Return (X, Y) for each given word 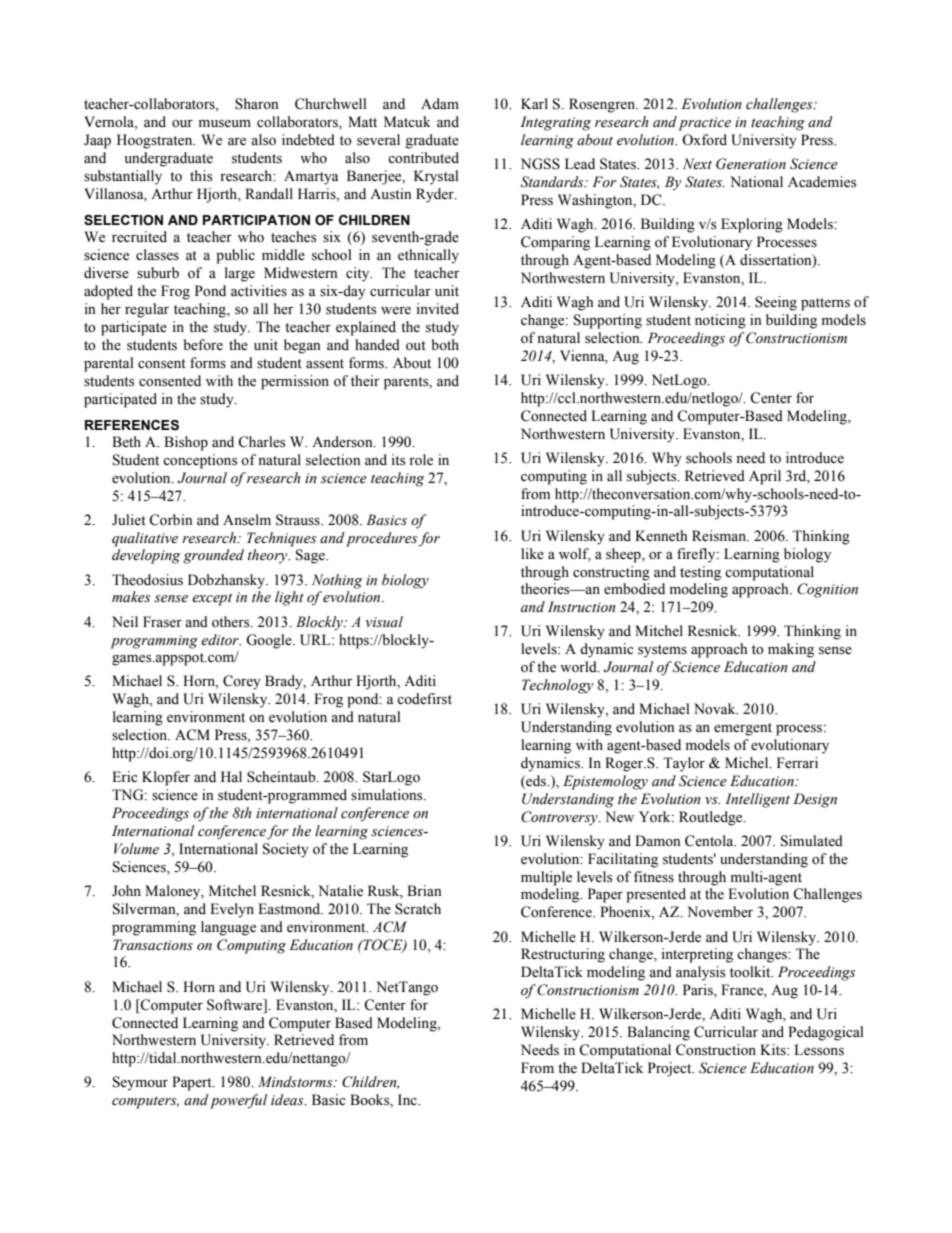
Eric (124, 776)
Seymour (140, 1083)
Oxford (704, 140)
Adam (440, 103)
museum (225, 124)
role (421, 460)
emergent (743, 729)
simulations (388, 795)
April (765, 477)
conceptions (200, 461)
